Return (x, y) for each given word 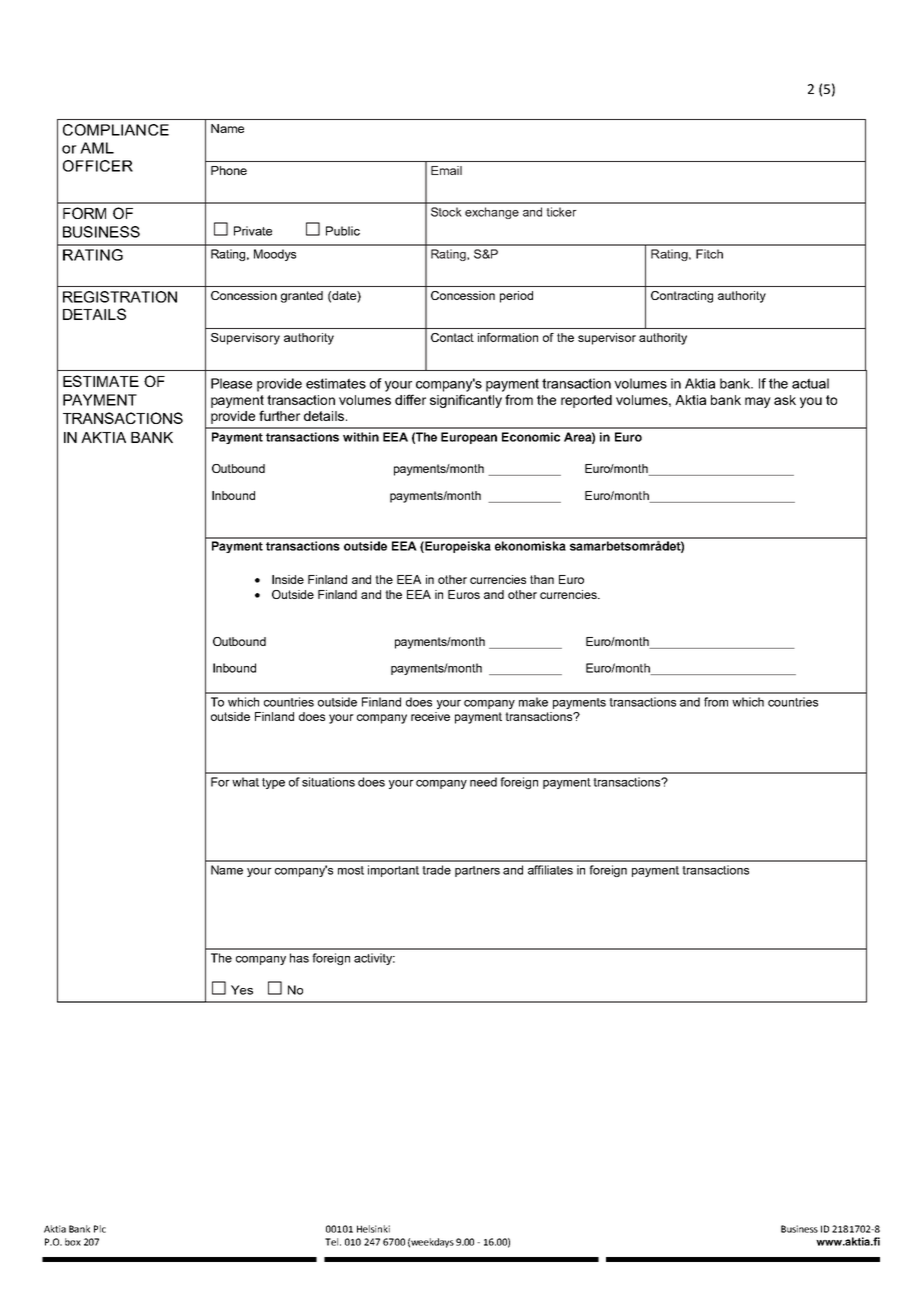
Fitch (709, 254)
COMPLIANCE (116, 130)
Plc (100, 1229)
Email (446, 170)
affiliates (550, 870)
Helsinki (373, 1229)
